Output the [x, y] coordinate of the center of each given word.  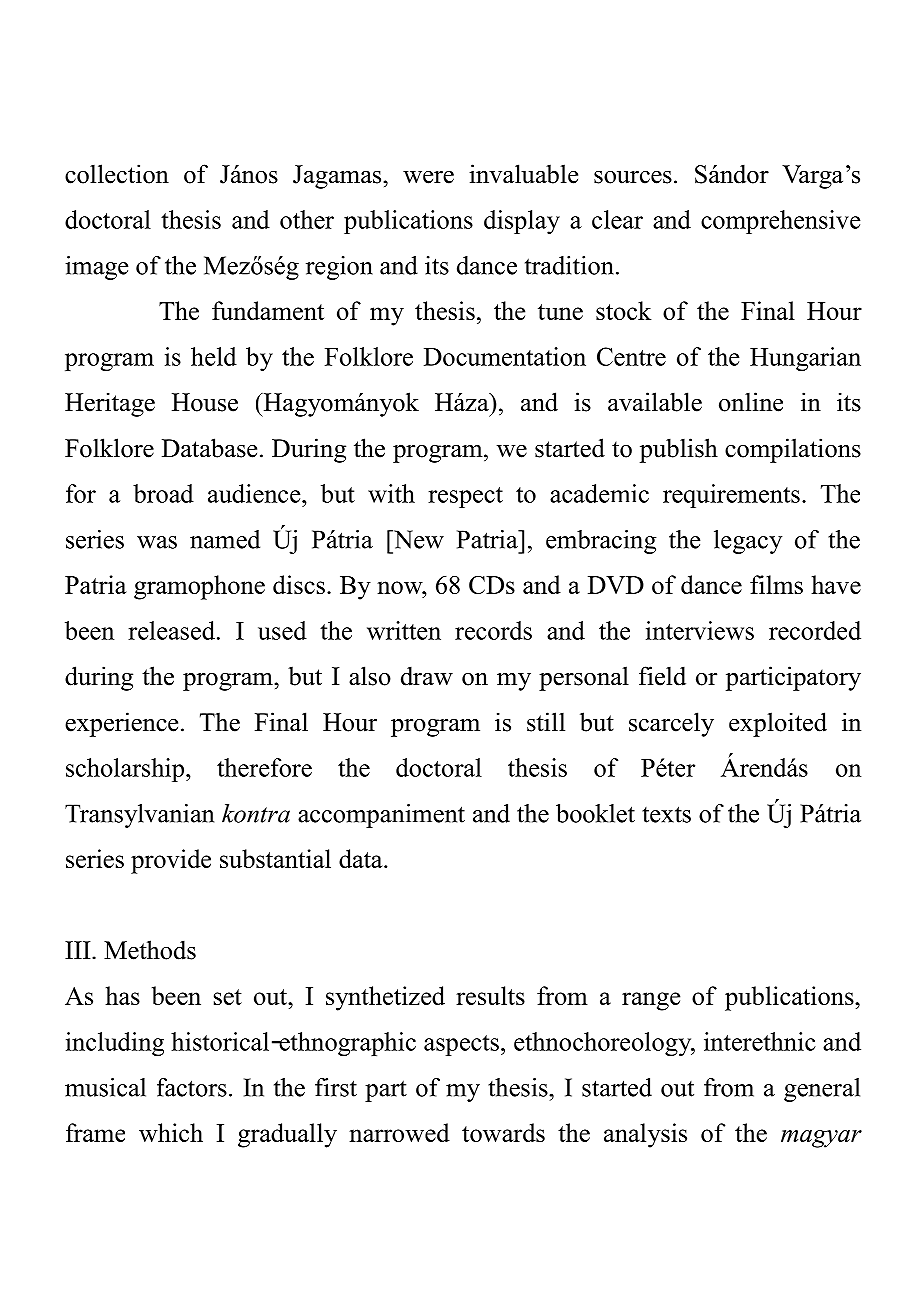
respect [465, 497]
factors [192, 1087]
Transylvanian [139, 816]
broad [163, 493]
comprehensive [780, 222]
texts [666, 814]
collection [117, 174]
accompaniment [381, 816]
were [428, 177]
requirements [731, 496]
